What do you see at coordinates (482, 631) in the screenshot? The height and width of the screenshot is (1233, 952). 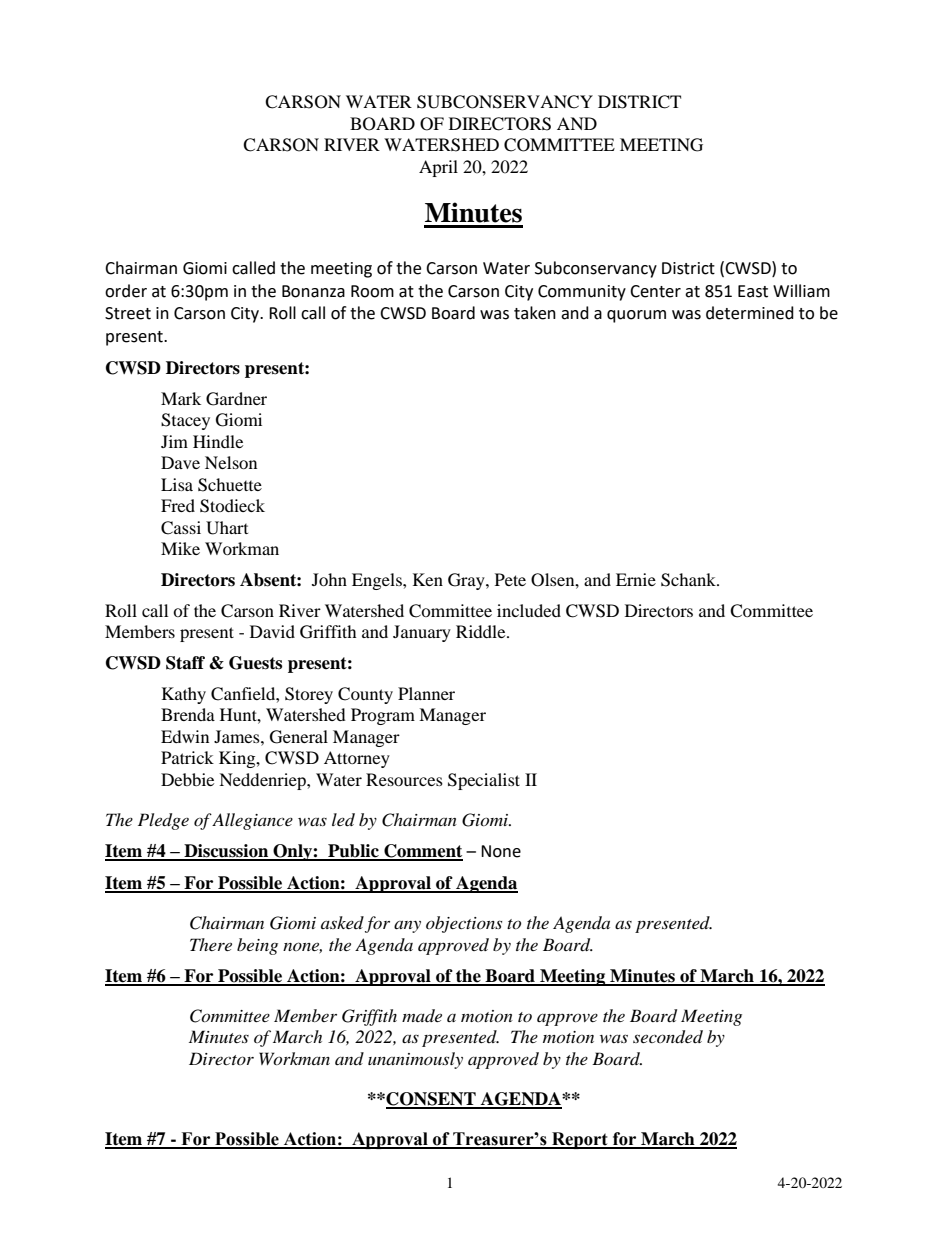 I see `Riddle` at bounding box center [482, 631].
